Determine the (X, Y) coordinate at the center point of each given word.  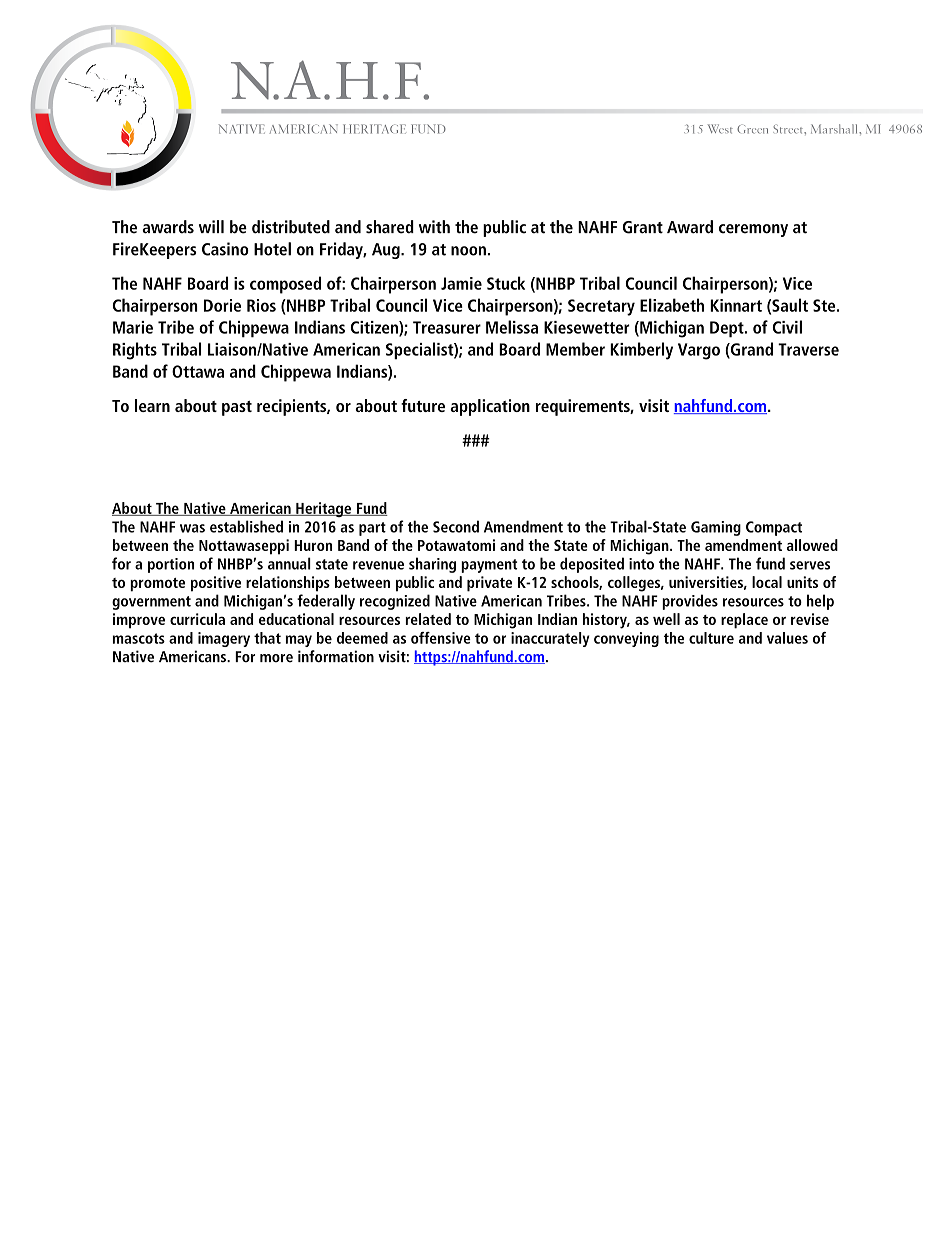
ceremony (753, 230)
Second (456, 526)
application (490, 407)
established (246, 526)
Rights (135, 351)
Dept (728, 329)
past (237, 408)
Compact (774, 528)
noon (468, 251)
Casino (225, 249)
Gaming (716, 528)
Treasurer (447, 327)
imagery (224, 639)
